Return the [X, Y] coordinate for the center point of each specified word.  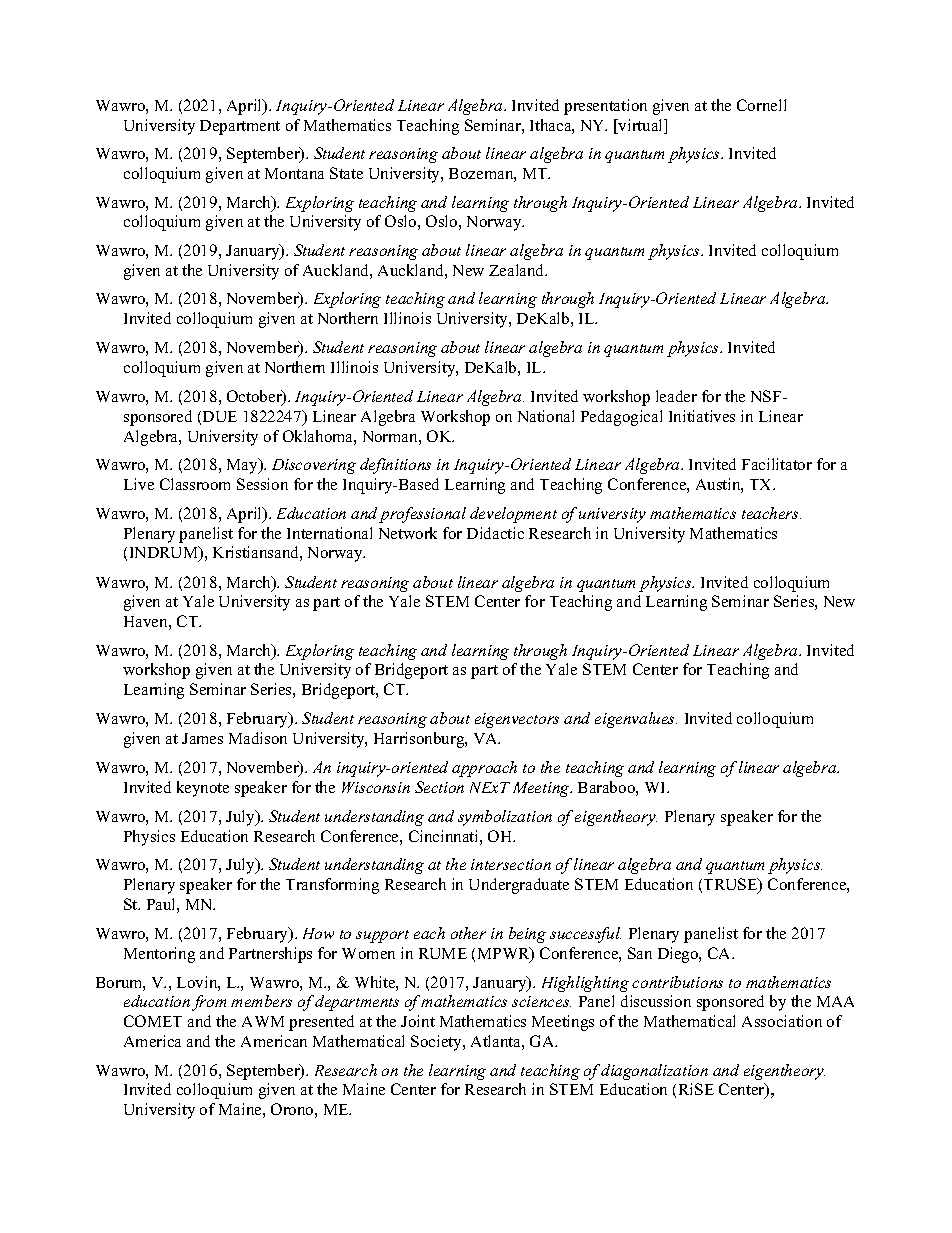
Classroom [195, 484]
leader [676, 396]
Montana [294, 173]
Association [782, 1021]
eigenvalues [636, 720]
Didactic [495, 533]
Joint [418, 1021]
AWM [263, 1021]
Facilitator [777, 464]
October [255, 397]
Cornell [761, 105]
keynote [203, 789]
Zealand [518, 270]
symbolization [505, 818]
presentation [605, 107]
